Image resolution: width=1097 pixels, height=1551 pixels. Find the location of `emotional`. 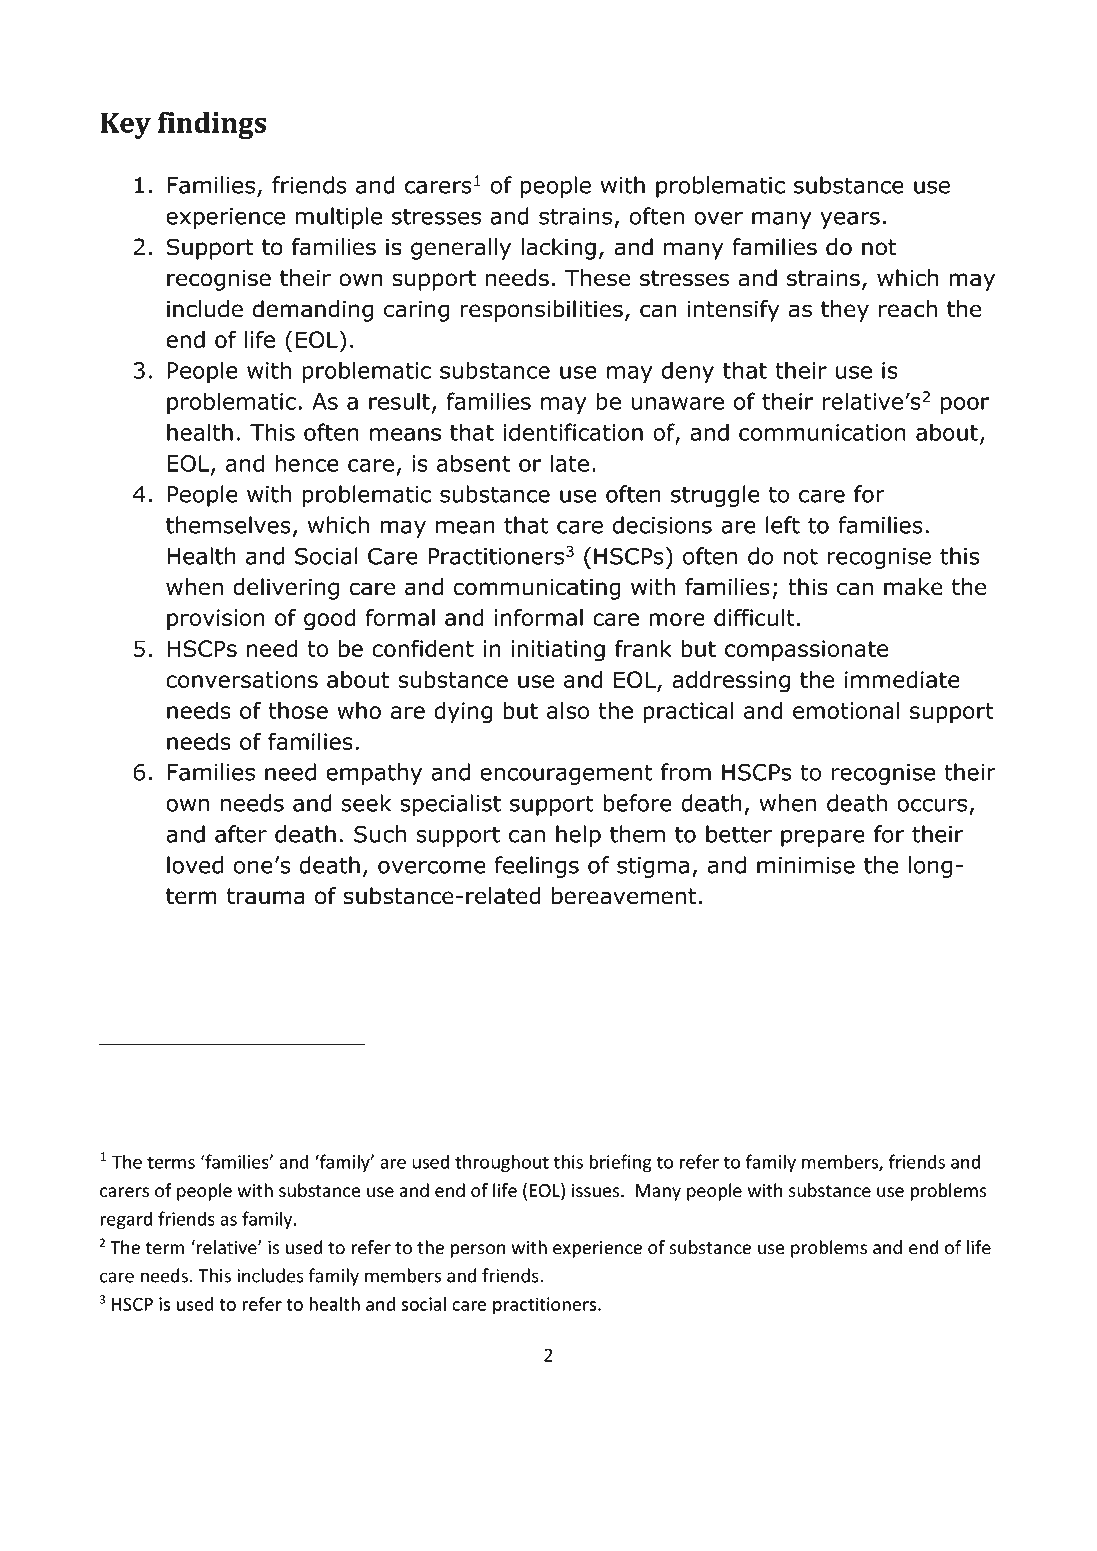

emotional is located at coordinates (846, 710).
